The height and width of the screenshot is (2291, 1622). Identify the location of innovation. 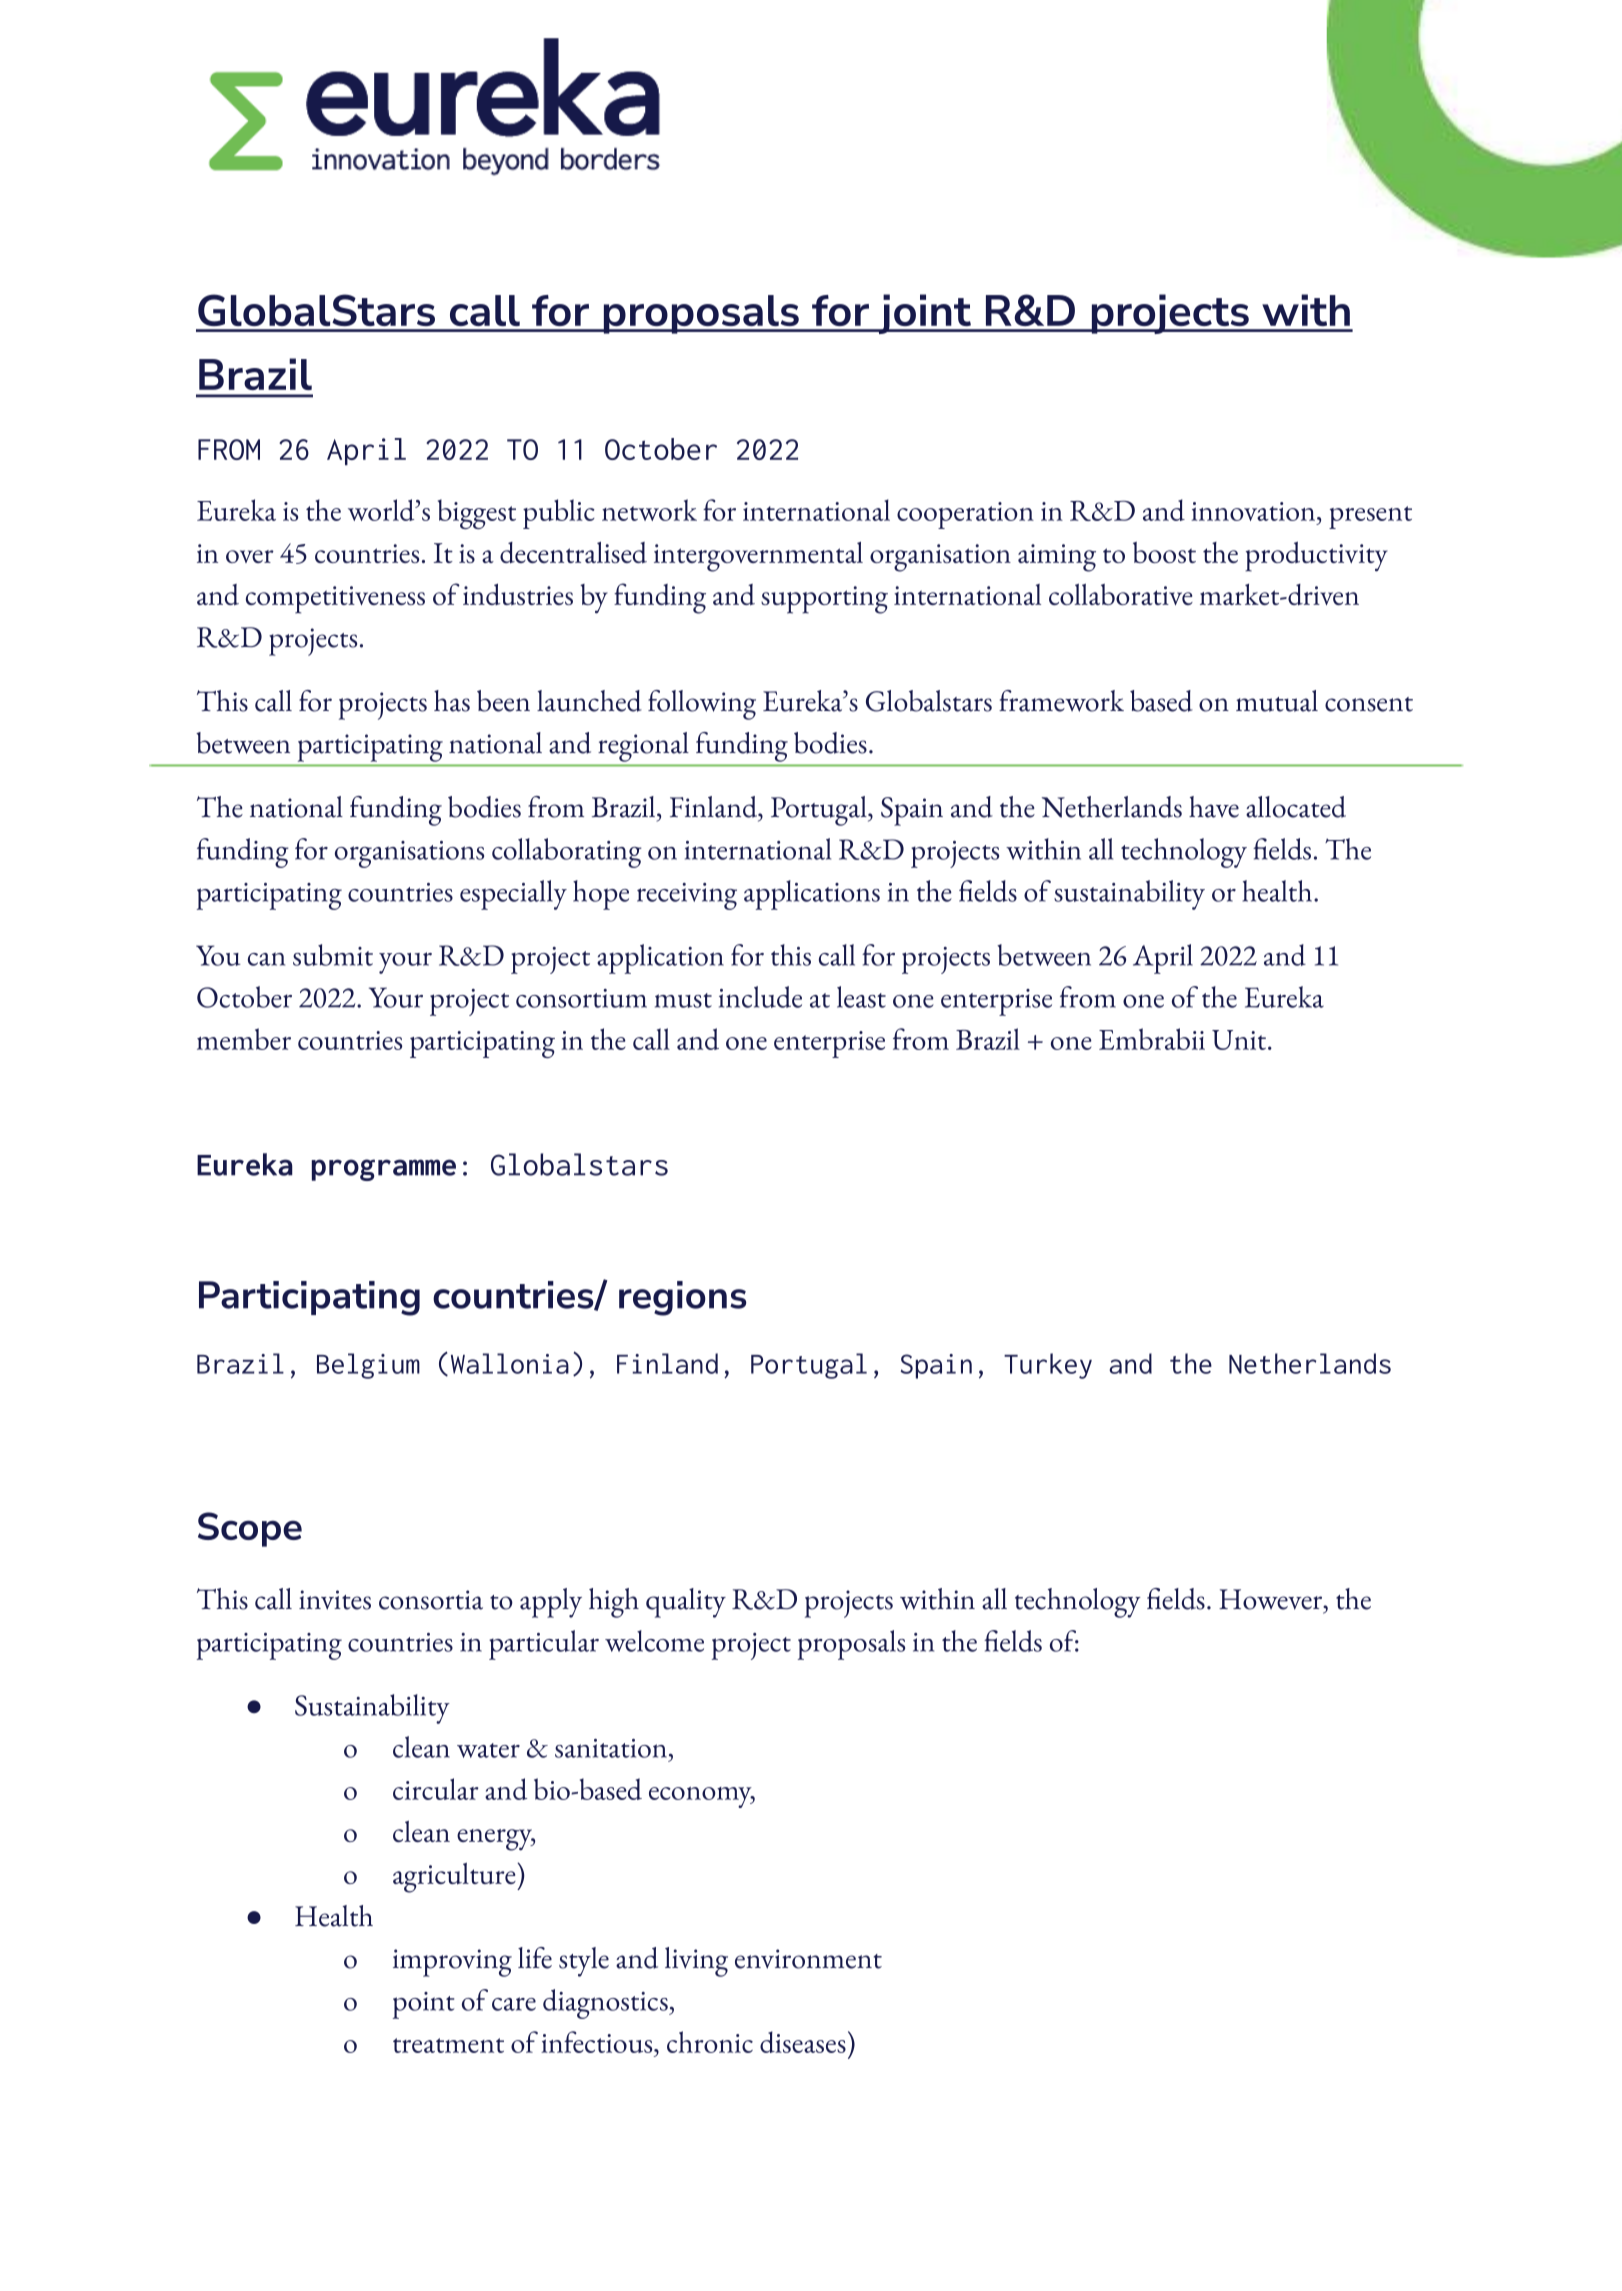
(1254, 511).
